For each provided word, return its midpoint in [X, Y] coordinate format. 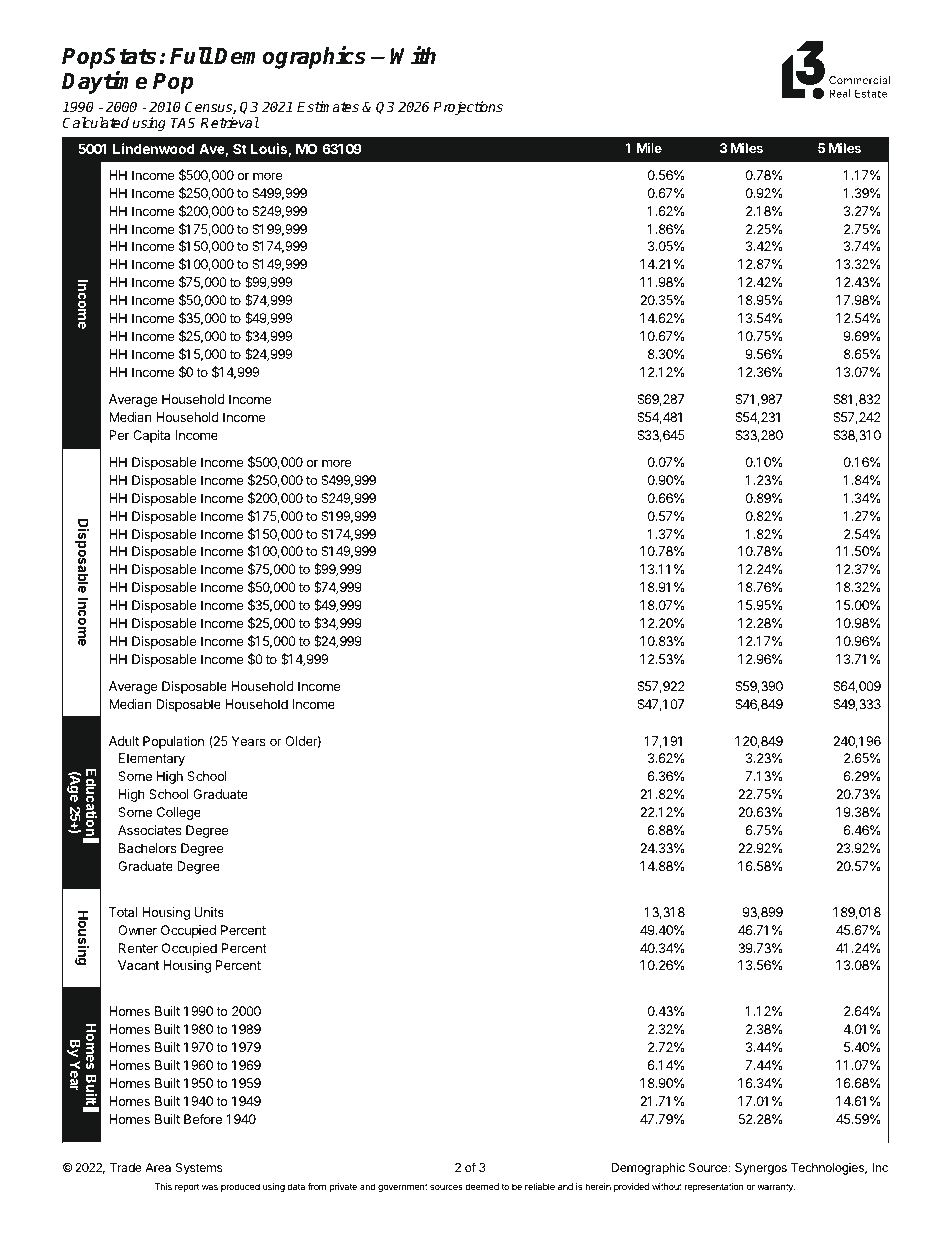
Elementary [152, 759]
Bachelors [148, 848]
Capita [151, 436]
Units [209, 912]
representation [714, 1187]
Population [173, 742]
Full [191, 56]
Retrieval [230, 122]
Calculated [95, 122]
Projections [468, 108]
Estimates [328, 106]
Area [158, 1167]
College [179, 813]
